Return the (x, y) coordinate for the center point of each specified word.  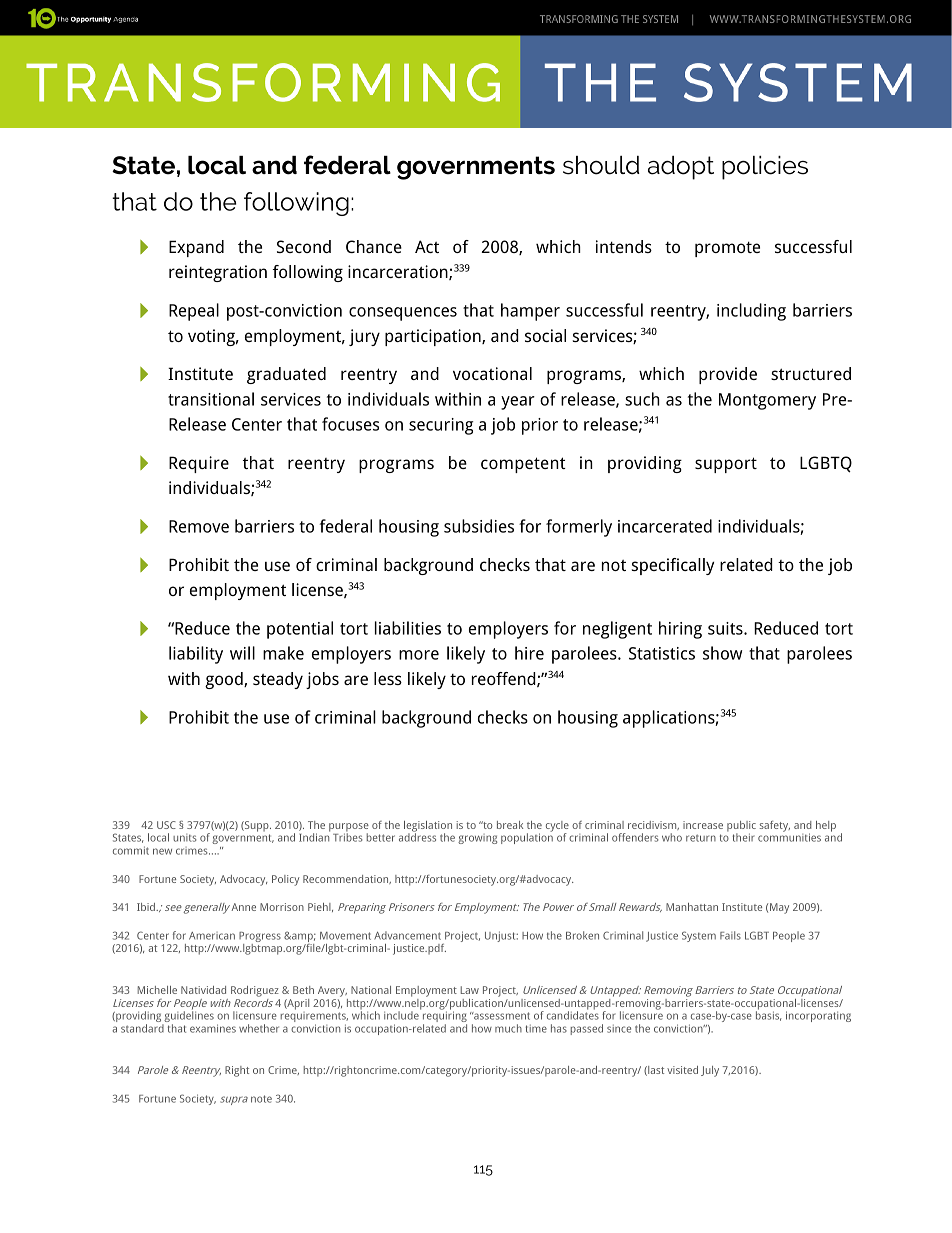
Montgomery (767, 401)
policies (765, 168)
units (185, 838)
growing (477, 839)
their (744, 837)
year (518, 403)
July (710, 1071)
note (261, 1099)
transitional (211, 399)
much (508, 1028)
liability (196, 655)
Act (427, 246)
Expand (196, 248)
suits (726, 628)
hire (529, 653)
